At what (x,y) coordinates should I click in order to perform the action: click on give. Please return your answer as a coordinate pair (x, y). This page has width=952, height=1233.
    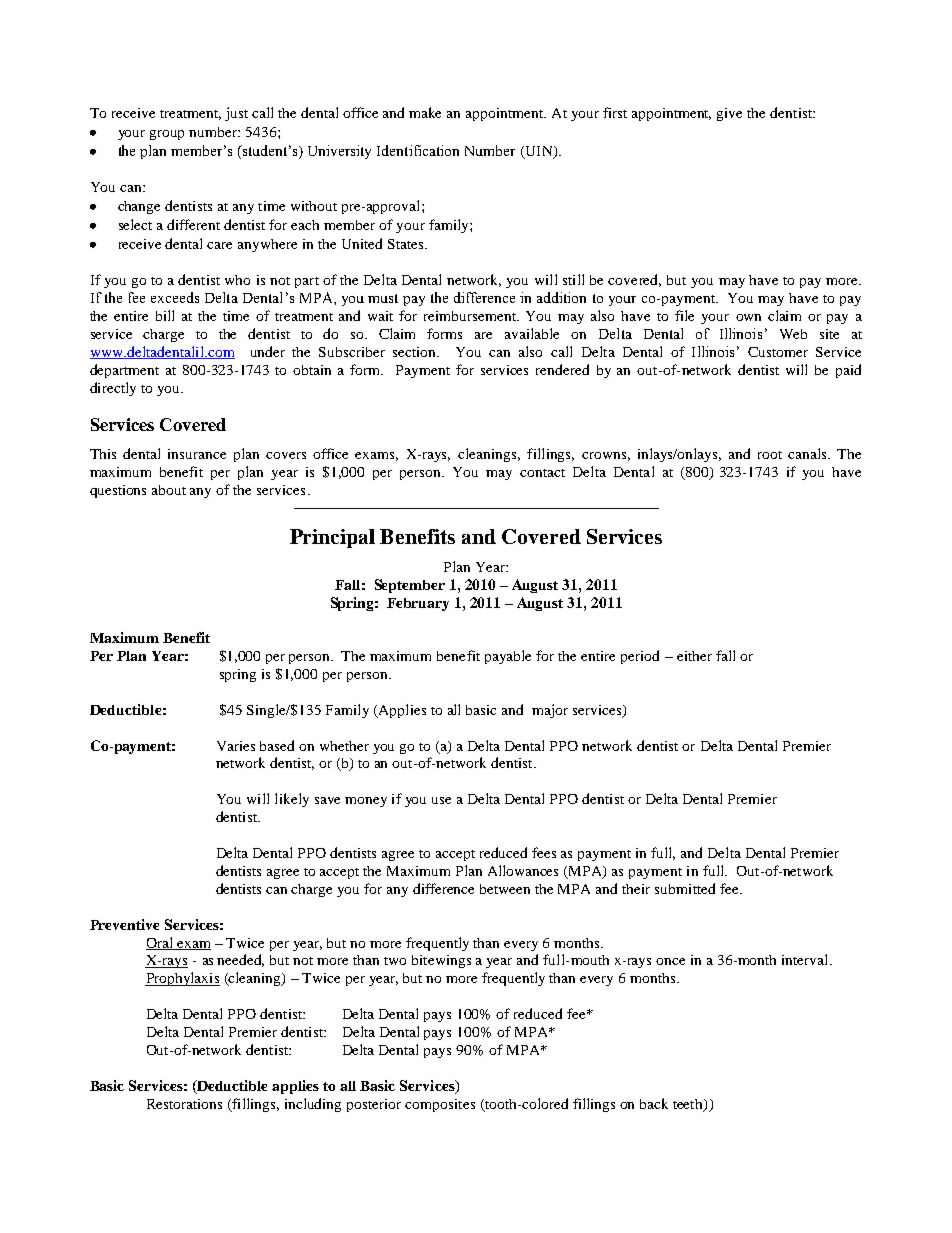
    Looking at the image, I should click on (729, 114).
